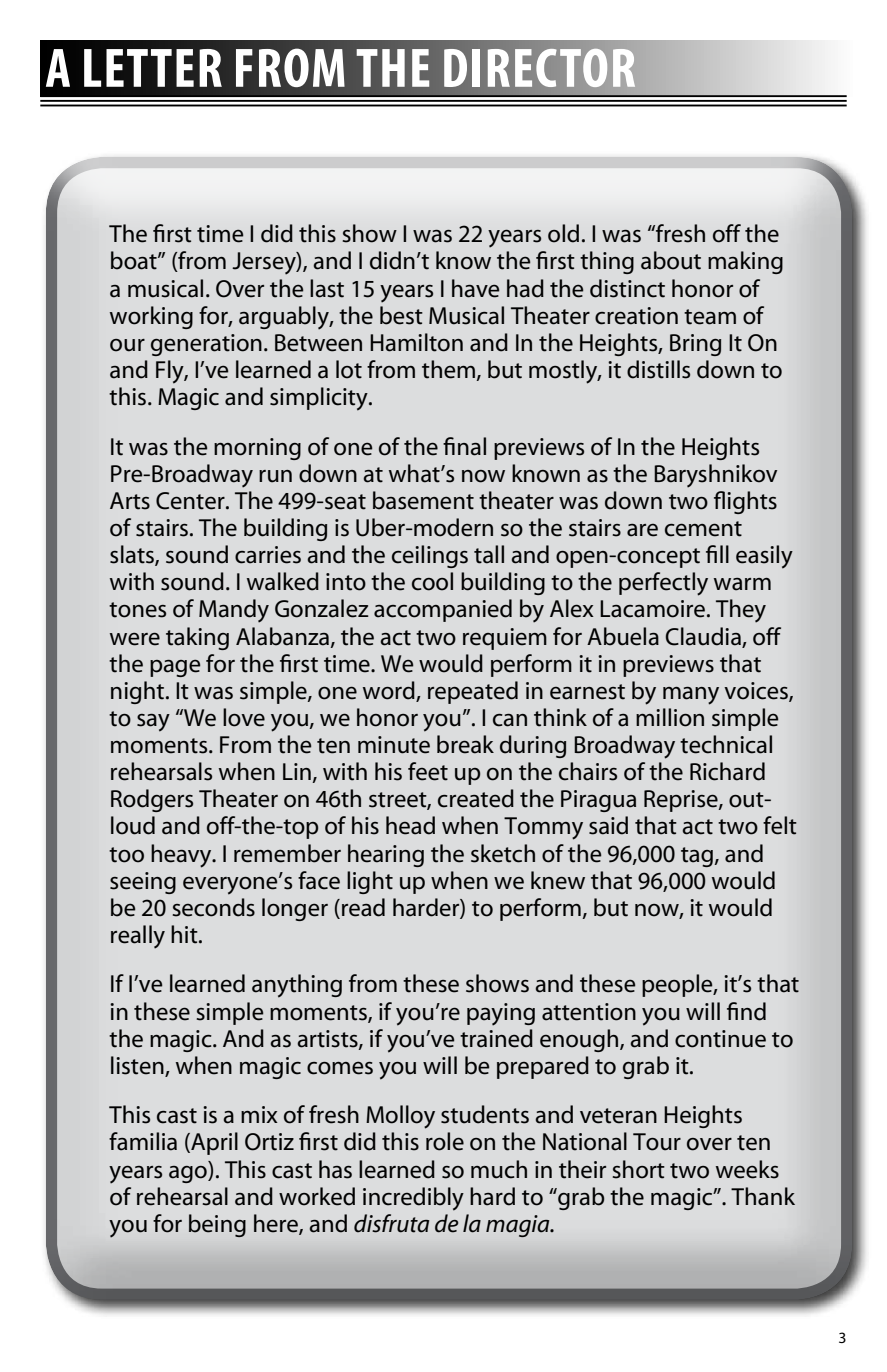  I want to click on tag, so click(697, 857).
